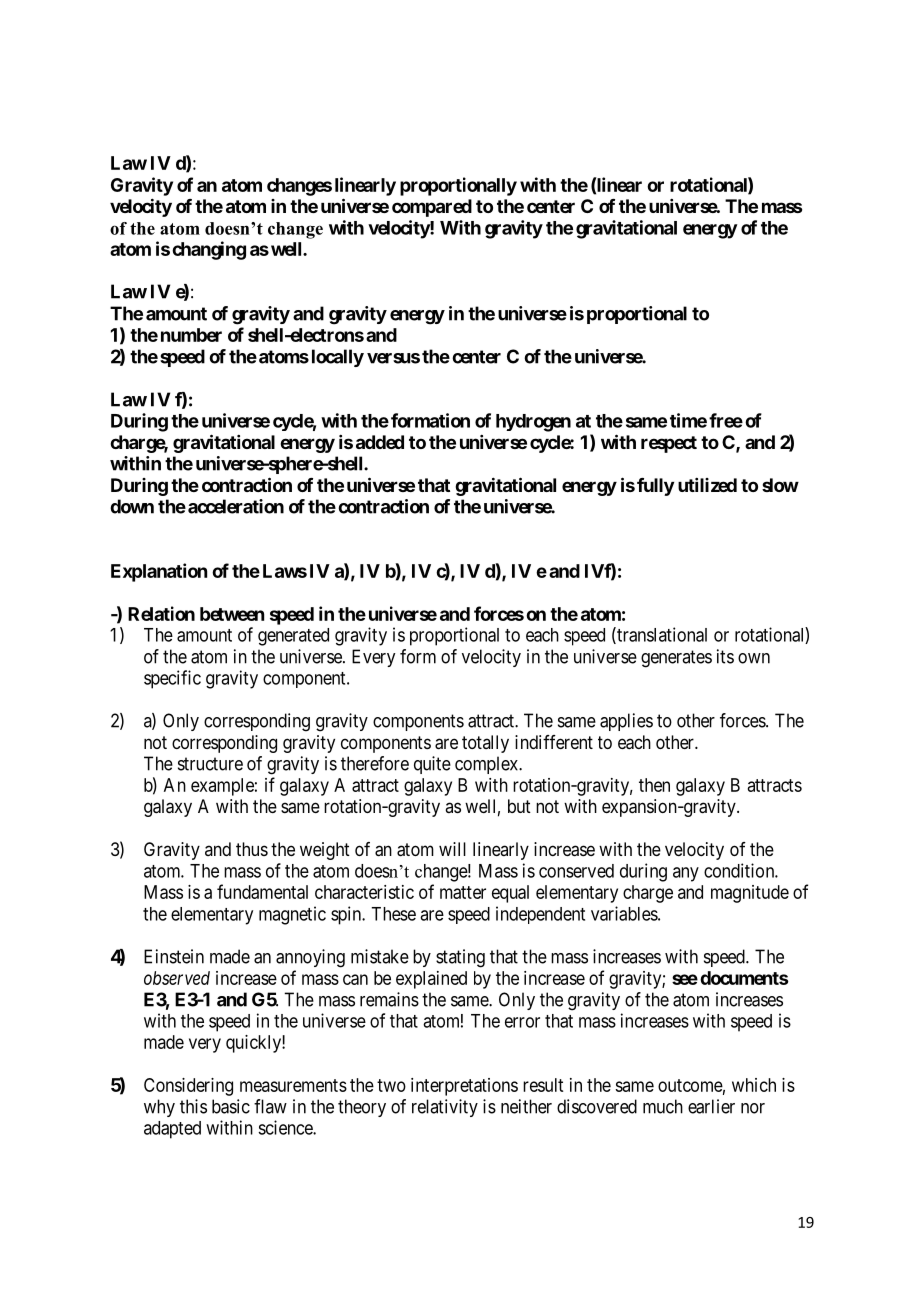 This screenshot has width=924, height=1308. I want to click on hydrogen, so click(533, 423).
